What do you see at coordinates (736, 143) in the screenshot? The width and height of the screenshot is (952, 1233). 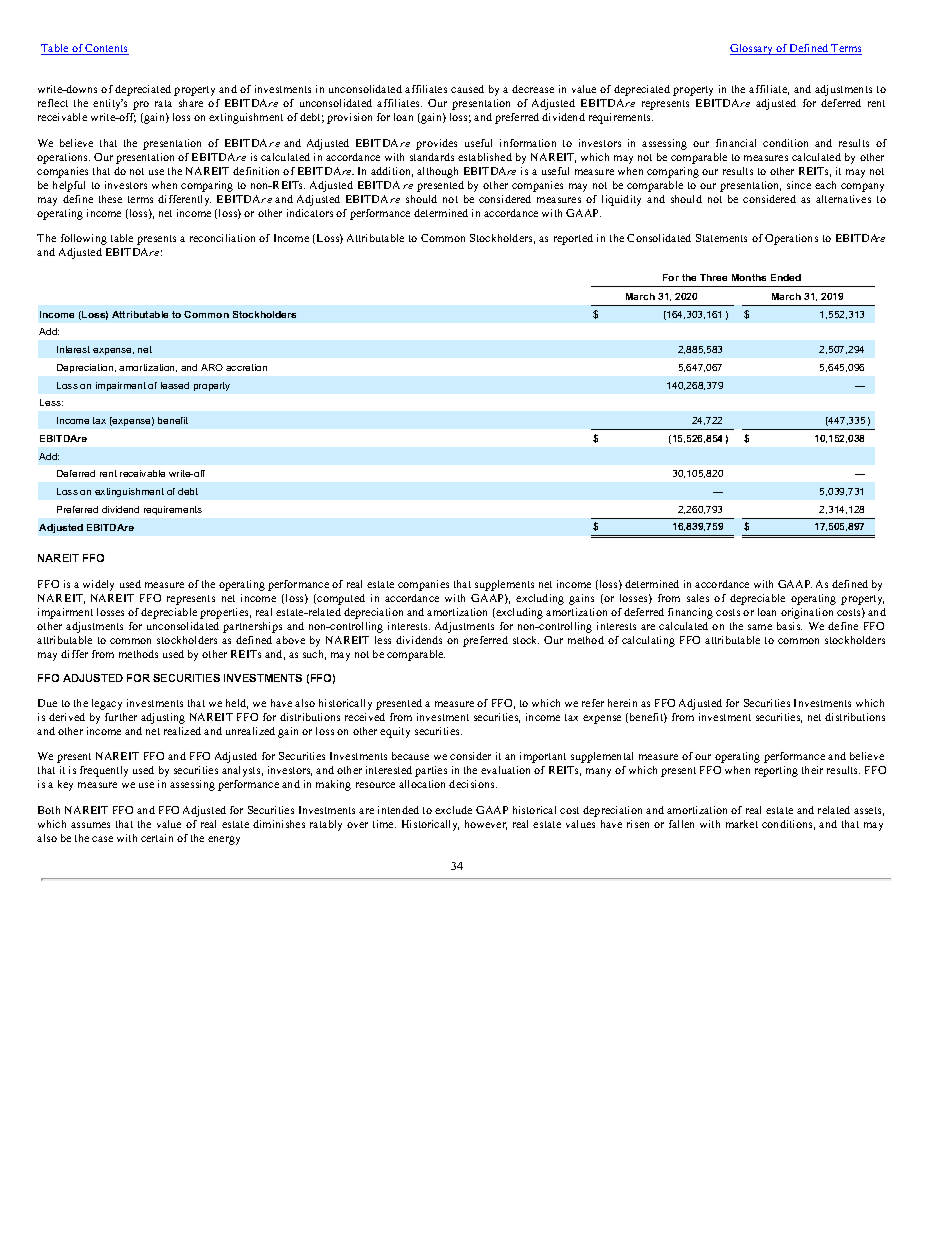 I see `financial` at bounding box center [736, 143].
